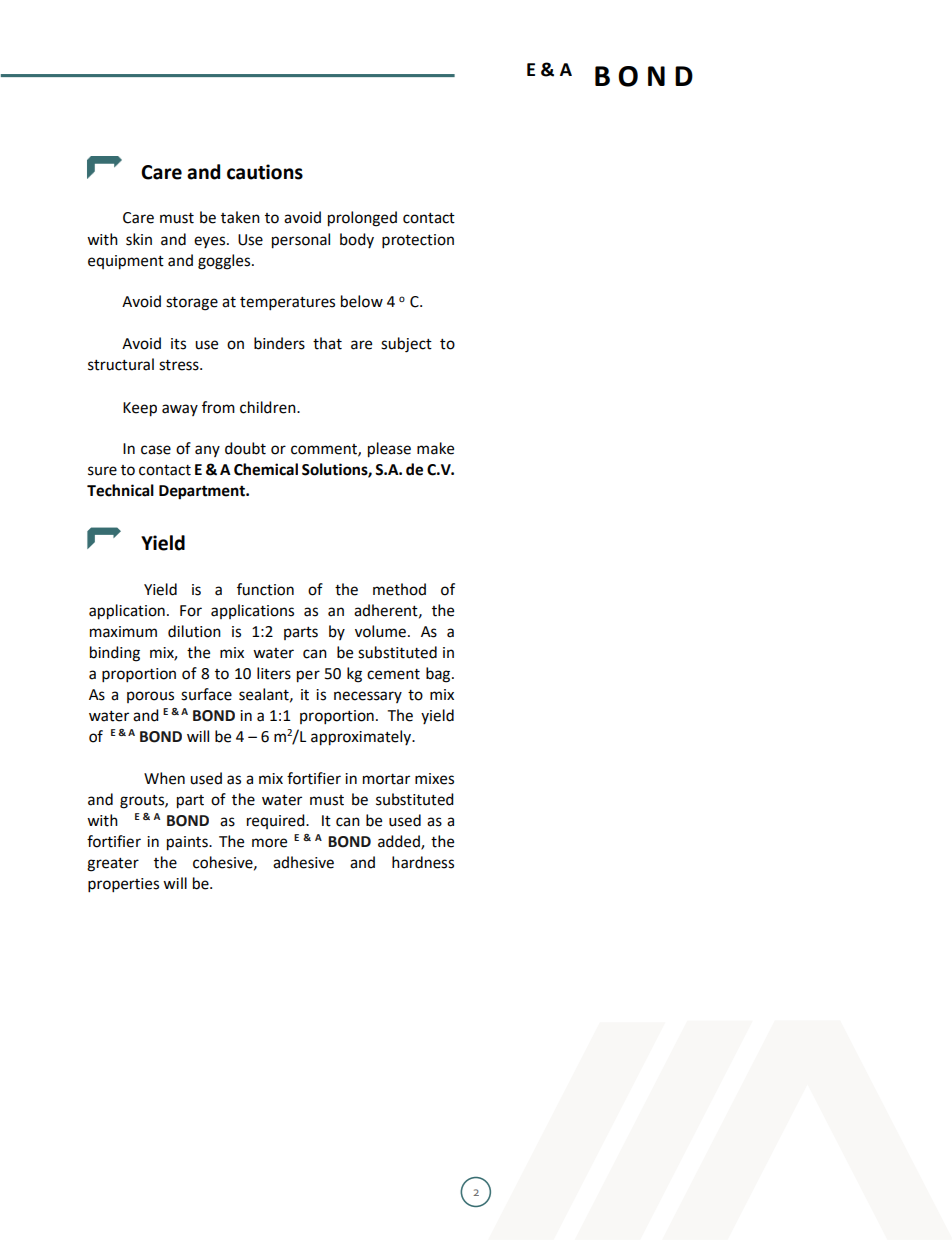 This screenshot has width=952, height=1240. Describe the element at coordinates (120, 490) in the screenshot. I see `Technical` at that location.
